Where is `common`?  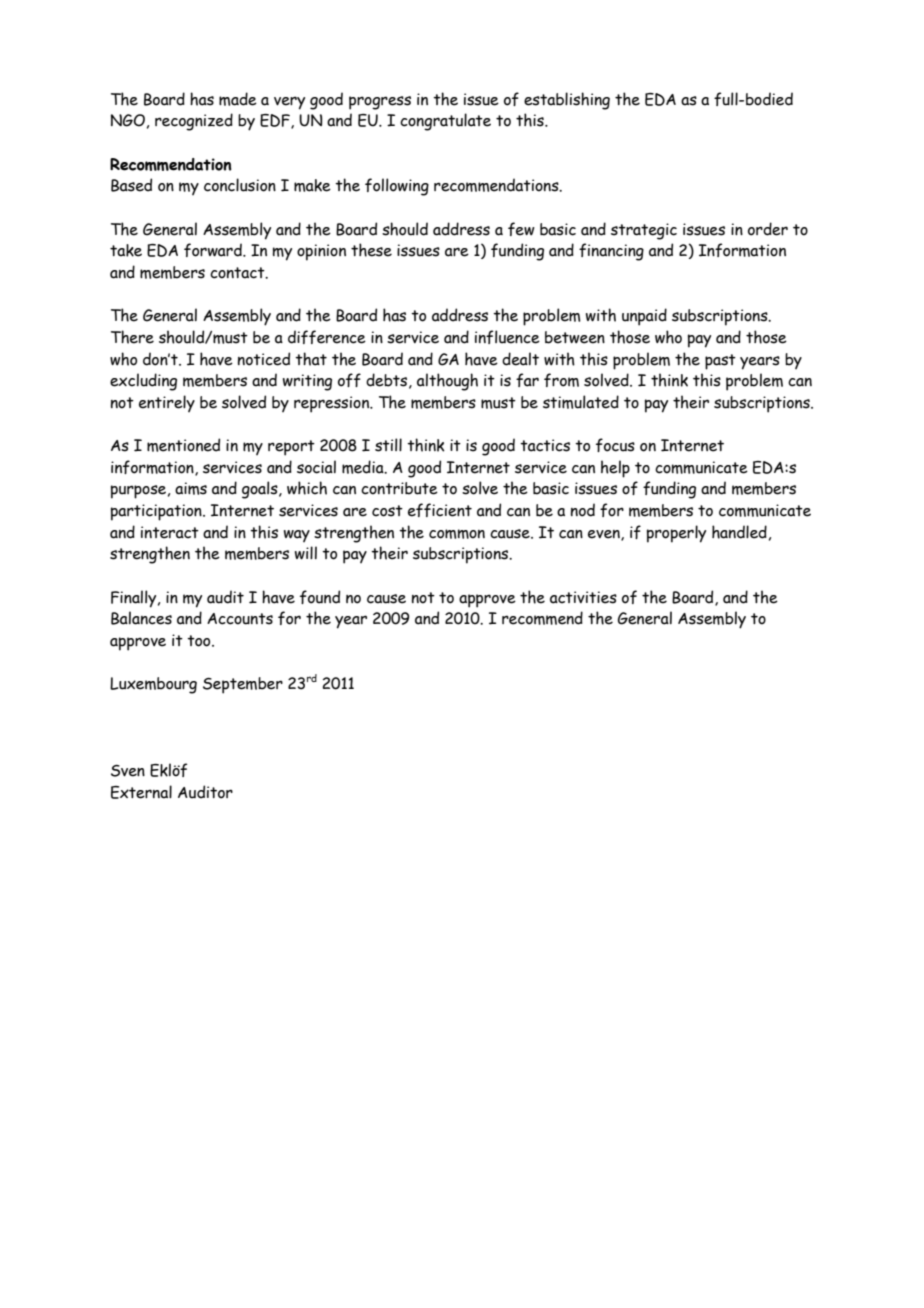
common is located at coordinates (457, 534).
